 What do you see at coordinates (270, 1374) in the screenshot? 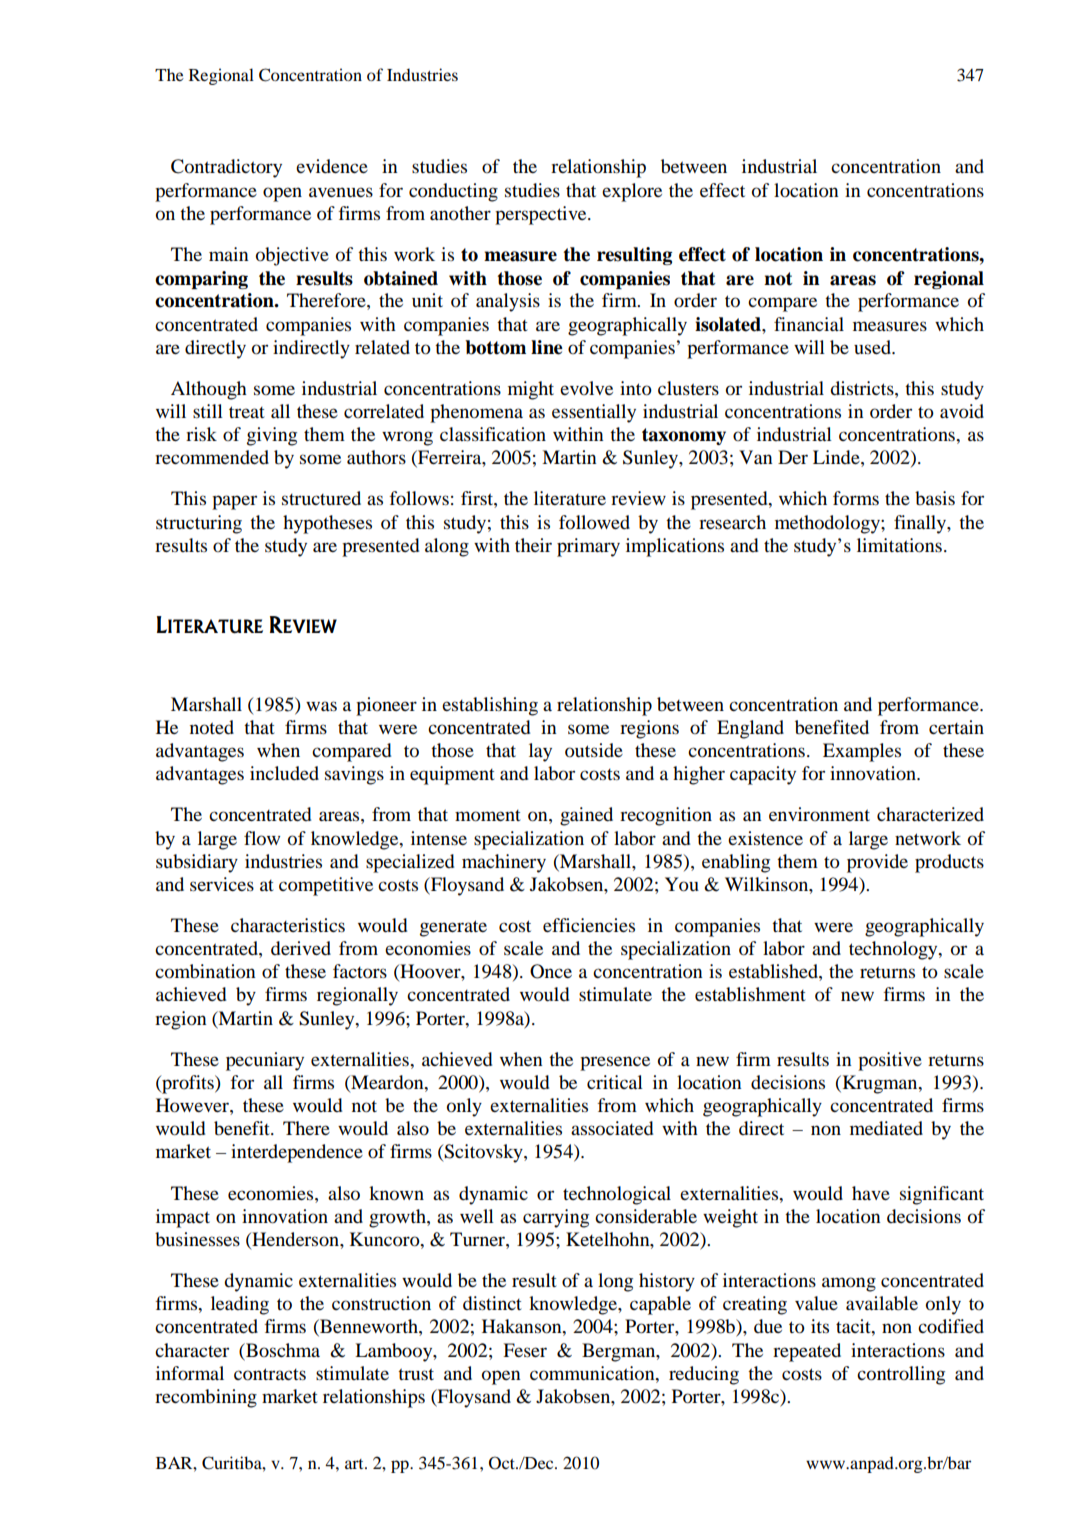
I see `contracts` at bounding box center [270, 1374].
